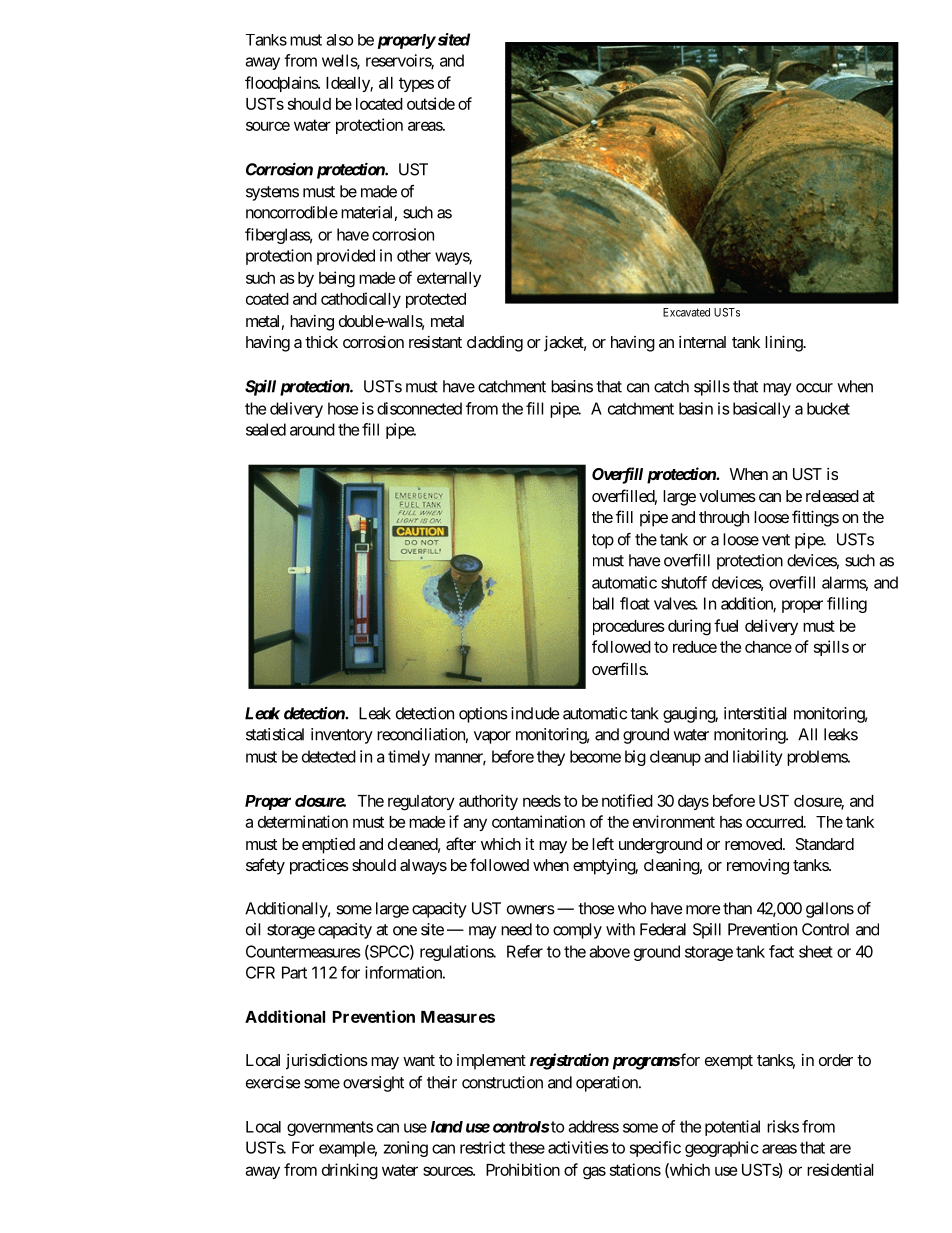 Image resolution: width=952 pixels, height=1233 pixels. I want to click on activities, so click(578, 1147).
